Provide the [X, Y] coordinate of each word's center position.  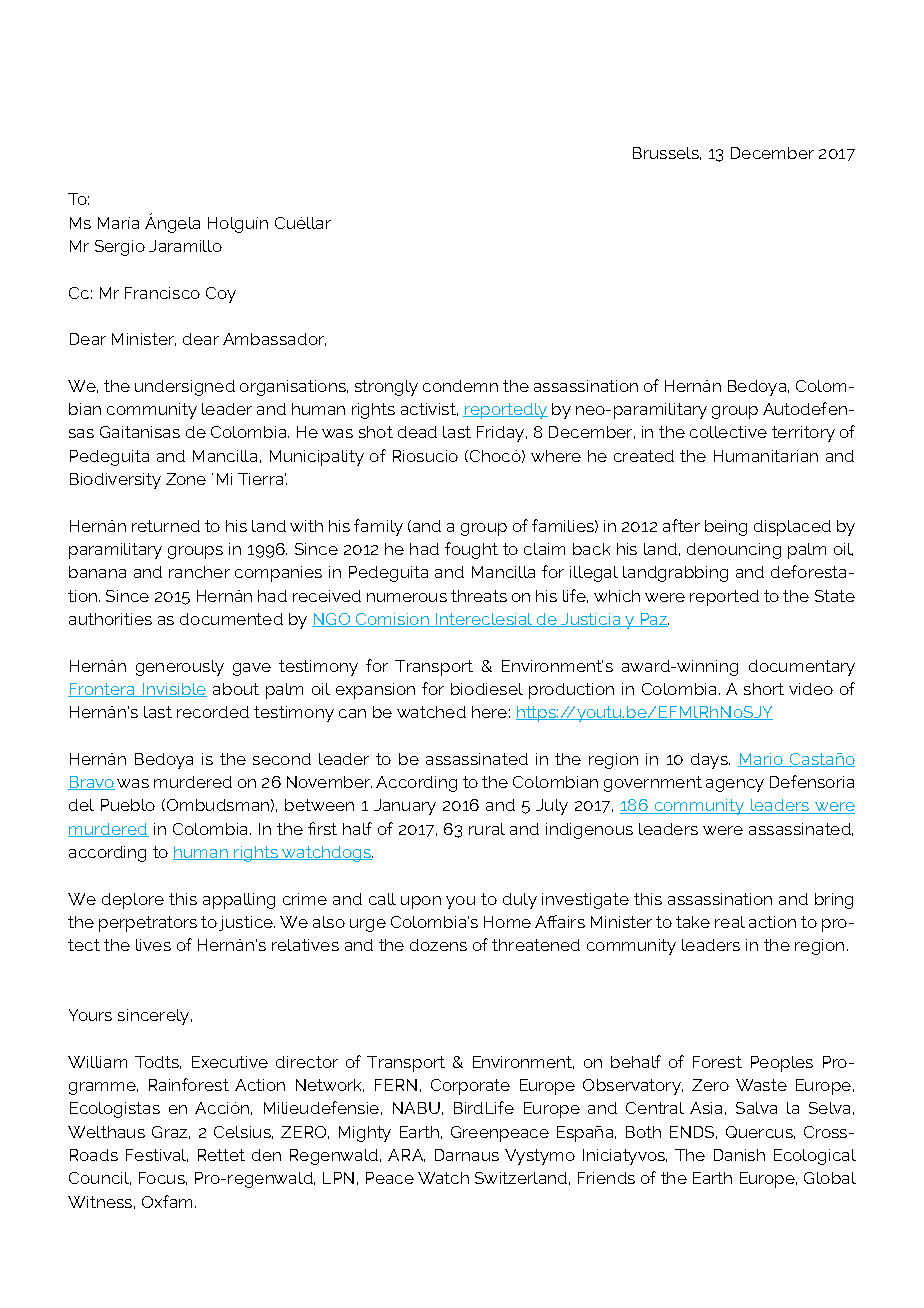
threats [479, 596]
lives [153, 945]
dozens [438, 945]
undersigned [185, 388]
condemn [460, 386]
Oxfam [169, 1201]
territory [803, 434]
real [730, 922]
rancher [199, 572]
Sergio [120, 248]
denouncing [734, 551]
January [405, 807]
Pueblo [128, 805]
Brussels [667, 153]
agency [735, 785]
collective [728, 432]
